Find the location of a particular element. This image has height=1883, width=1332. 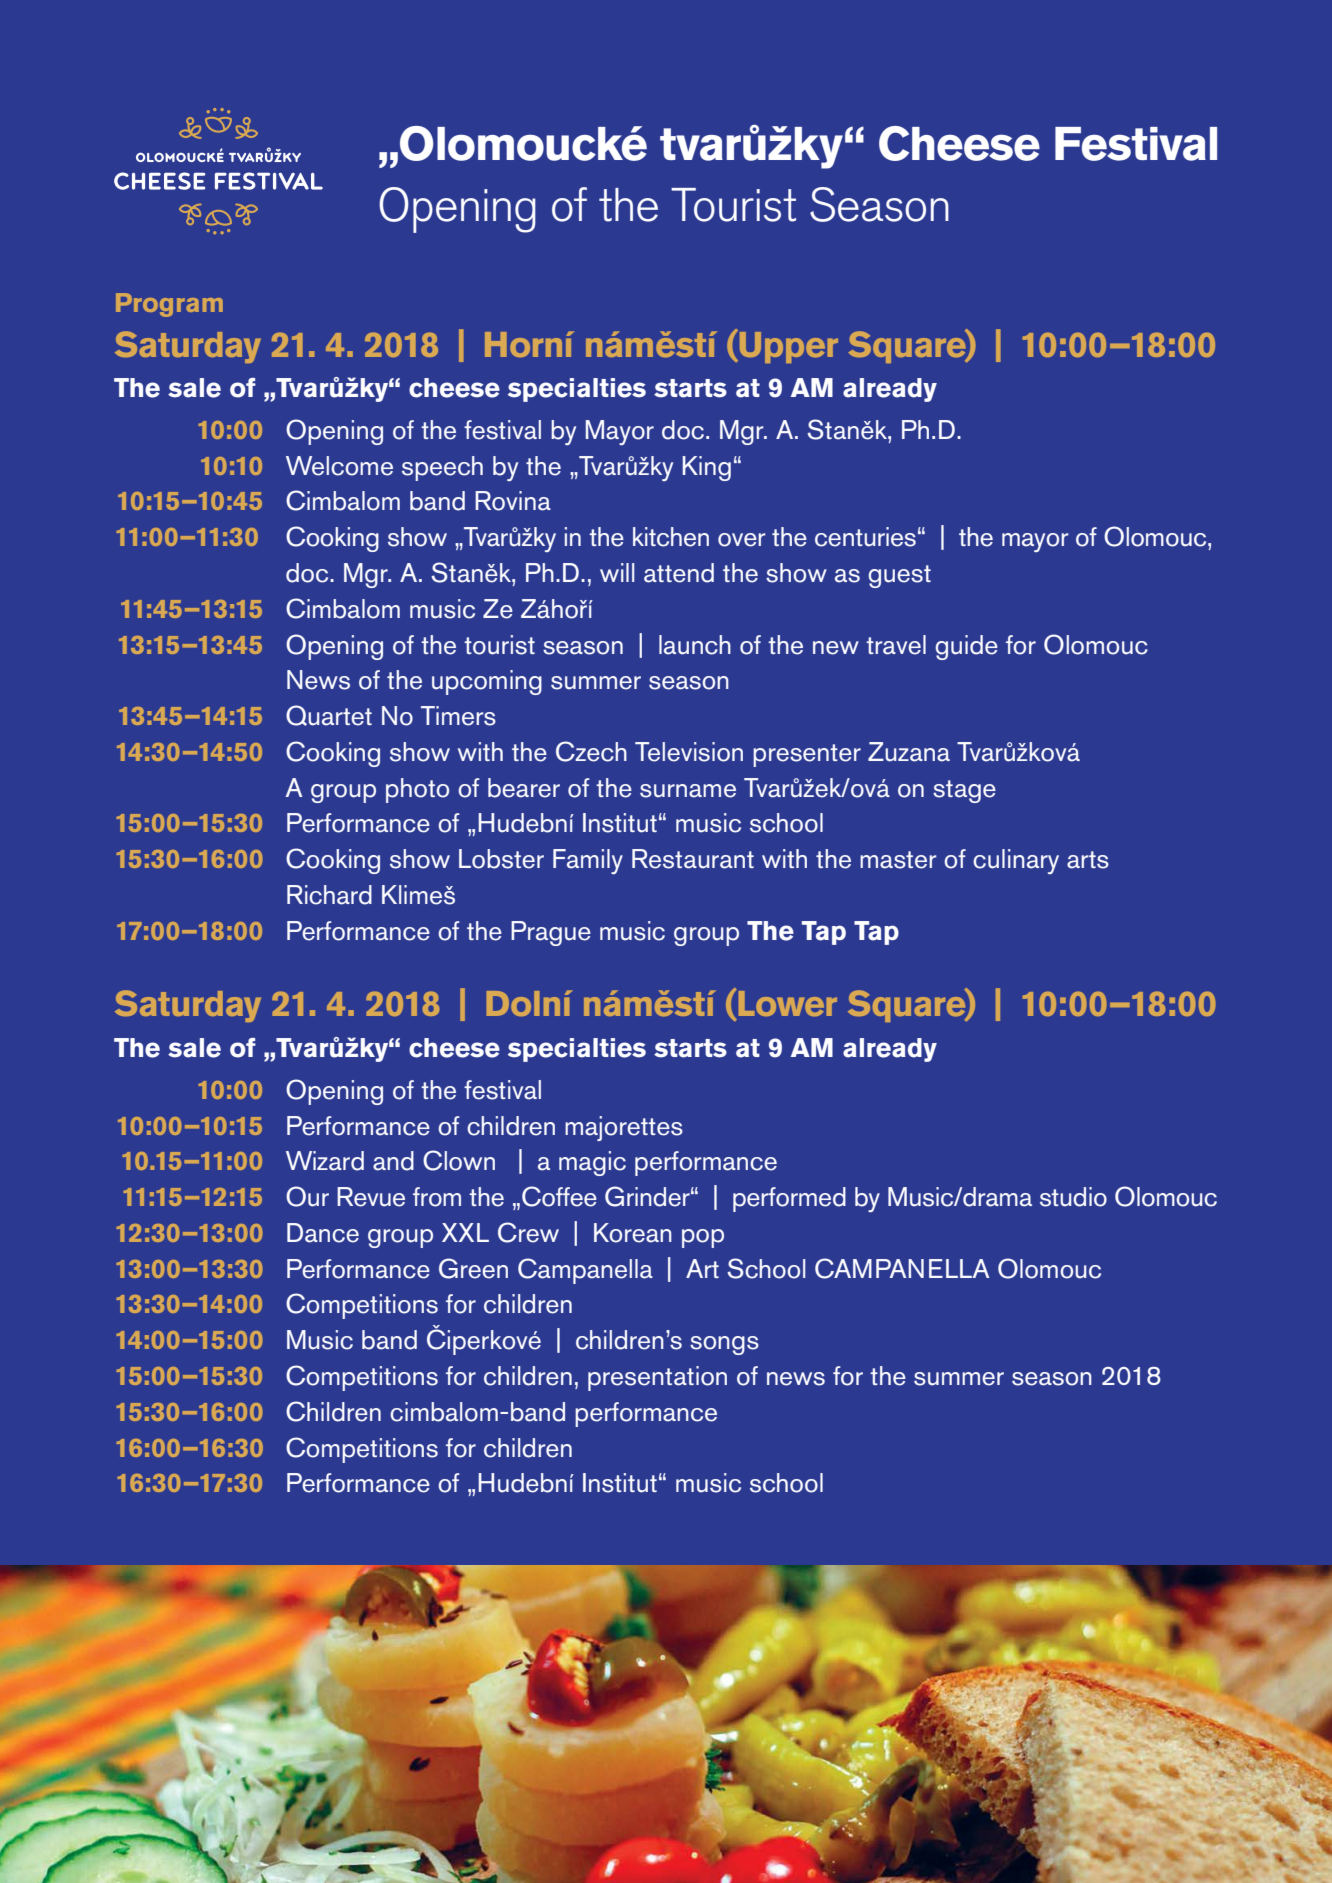

Richard is located at coordinates (329, 895).
